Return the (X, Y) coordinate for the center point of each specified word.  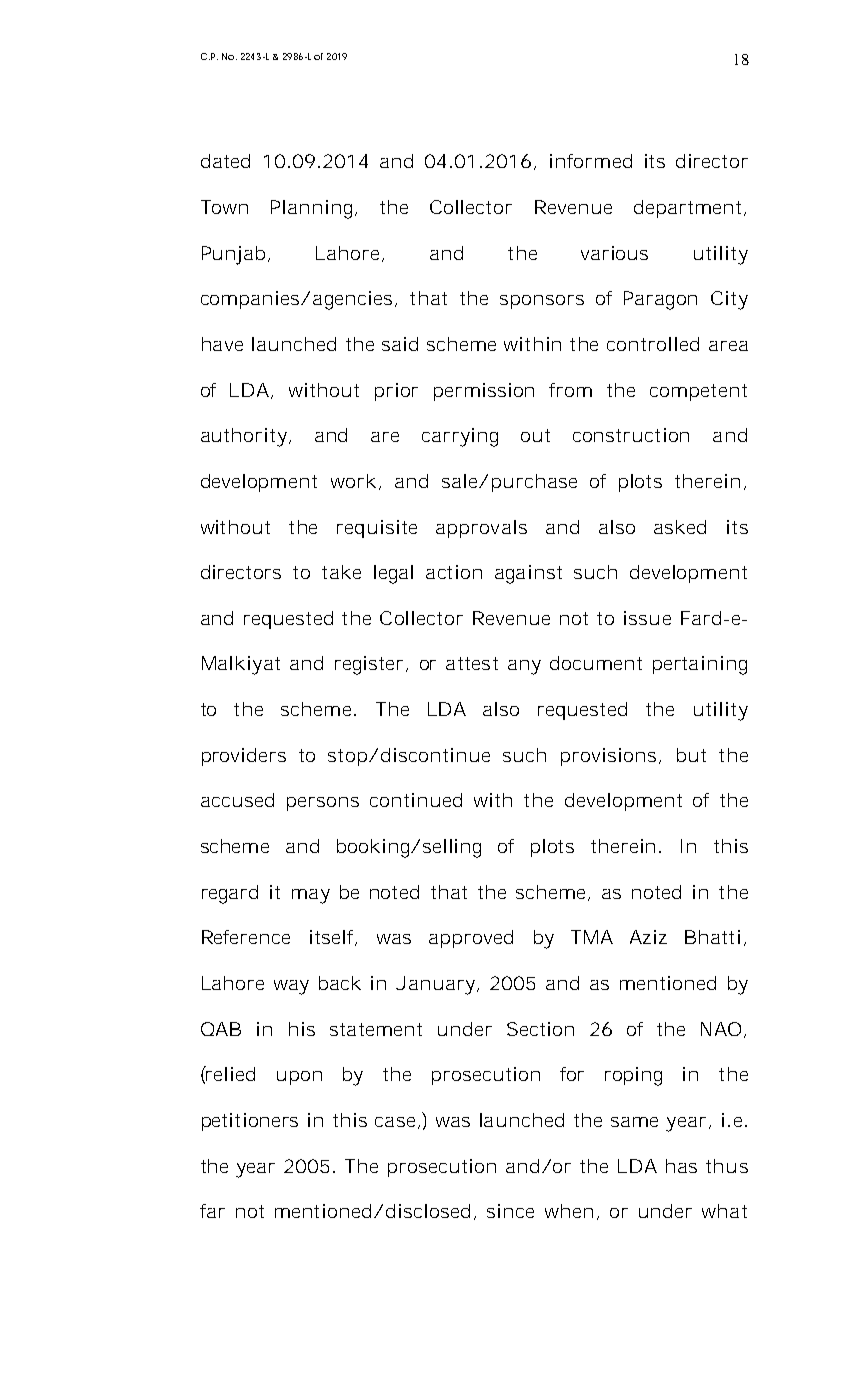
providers (244, 757)
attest (472, 663)
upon (299, 1078)
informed (591, 161)
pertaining (700, 665)
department (690, 209)
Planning (314, 209)
